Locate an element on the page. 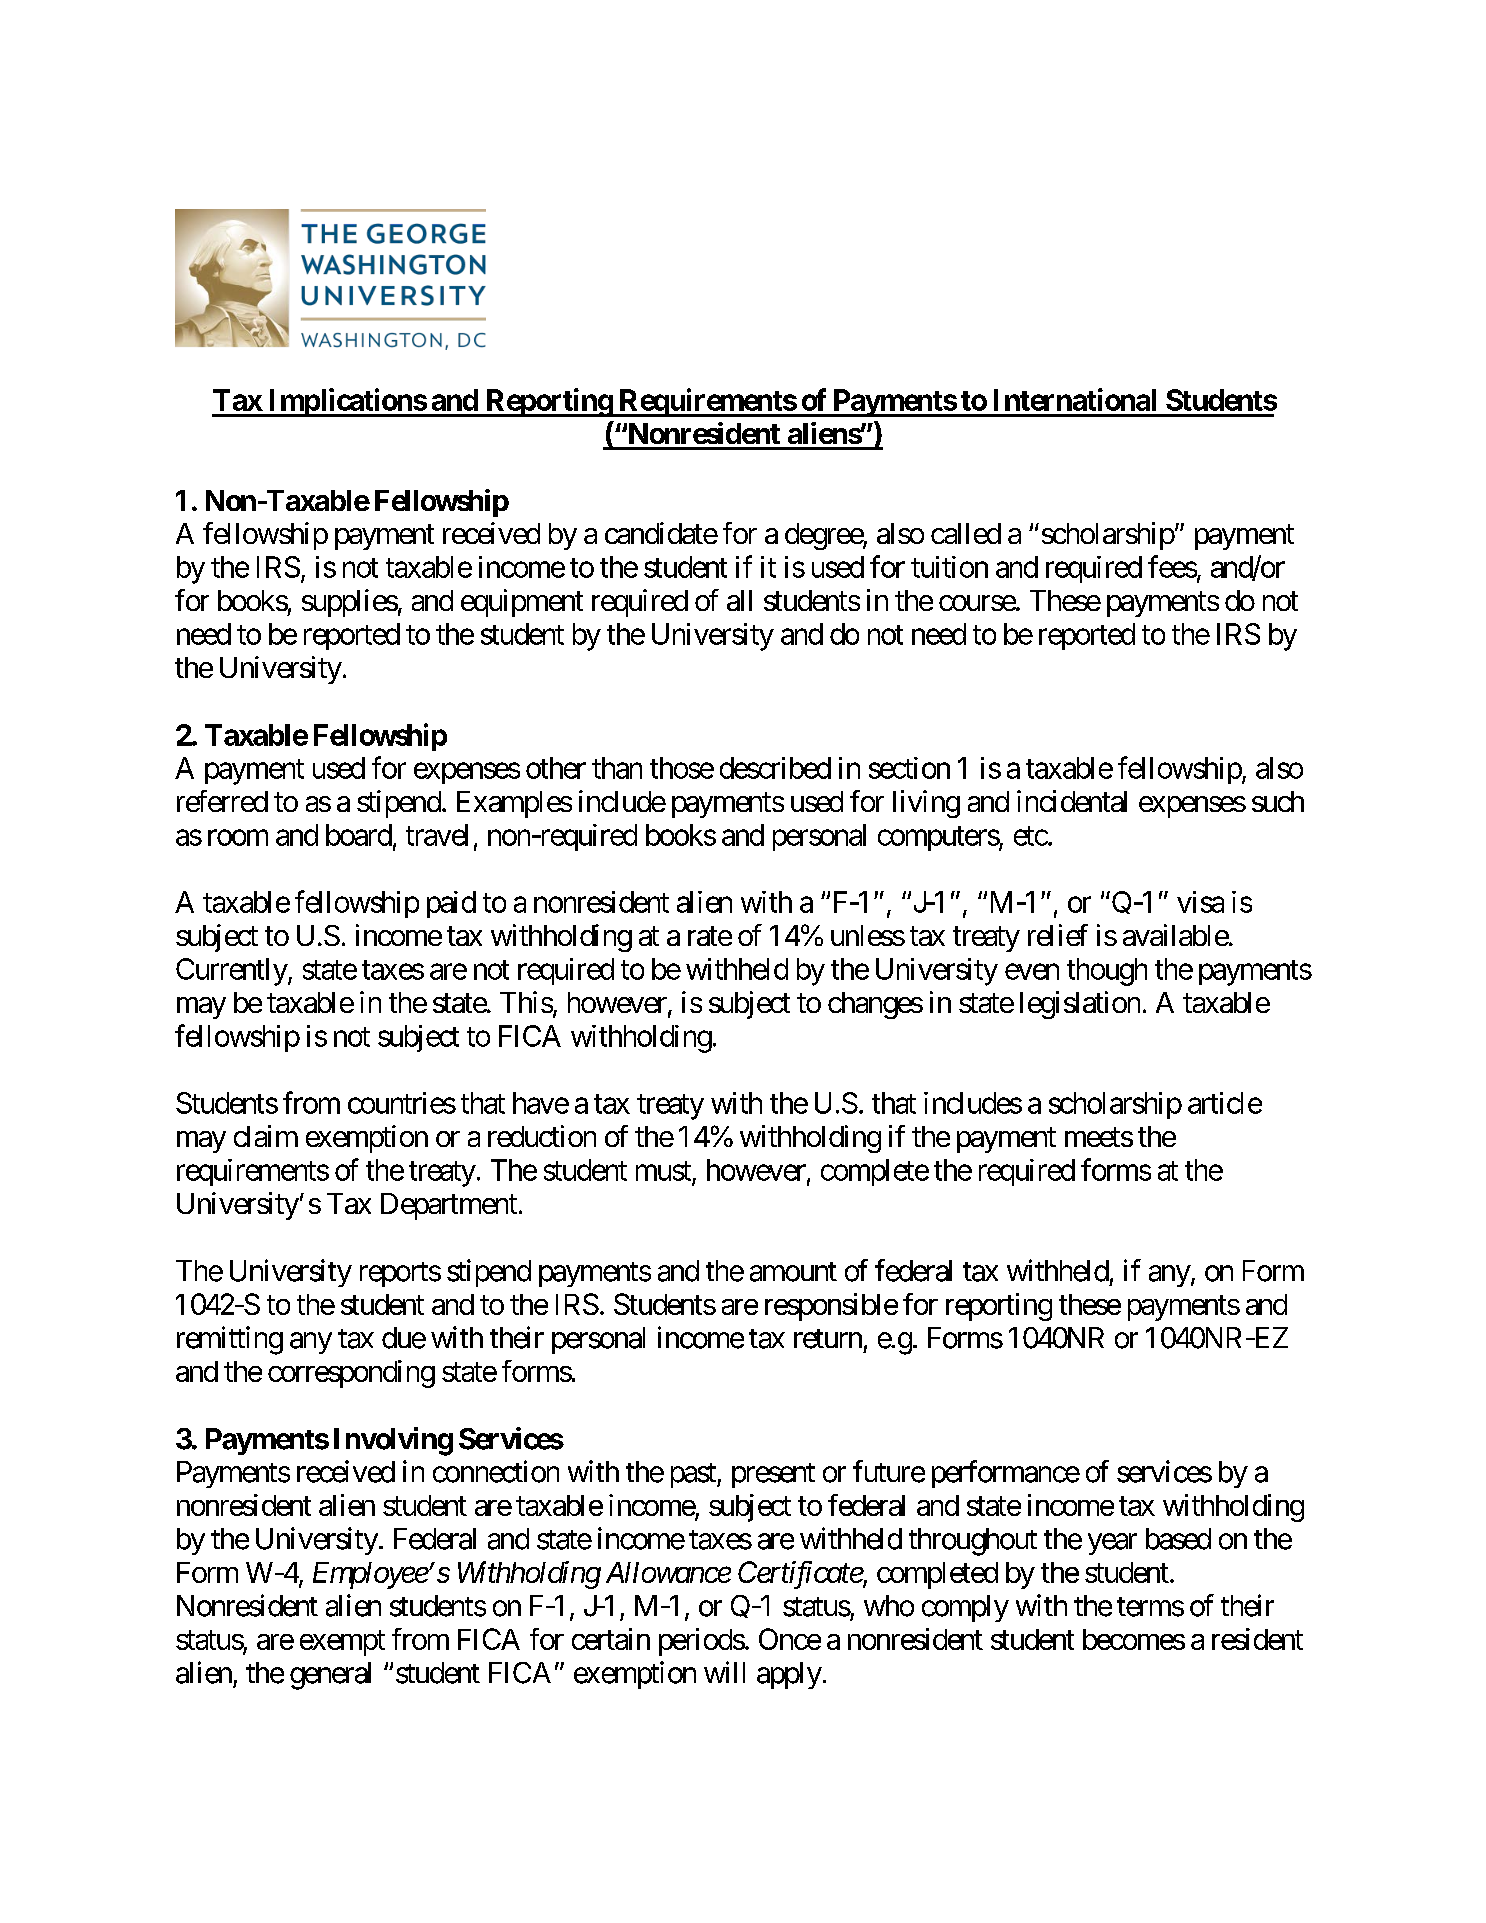 This document has height=1923, width=1486. amount is located at coordinates (793, 1272).
